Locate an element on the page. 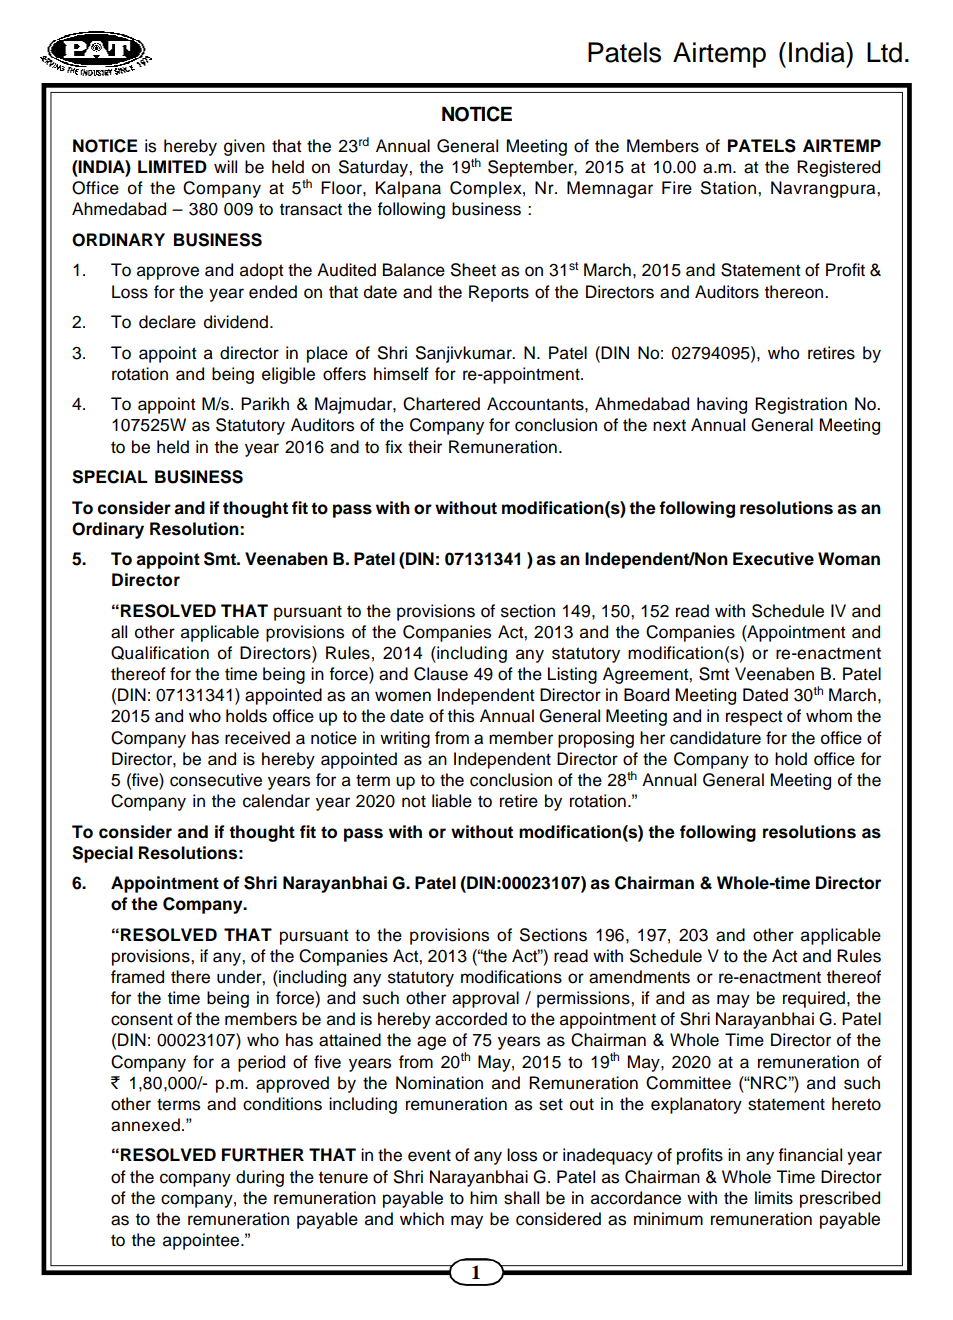 The height and width of the image is (1320, 953). Kalpana is located at coordinates (408, 189).
